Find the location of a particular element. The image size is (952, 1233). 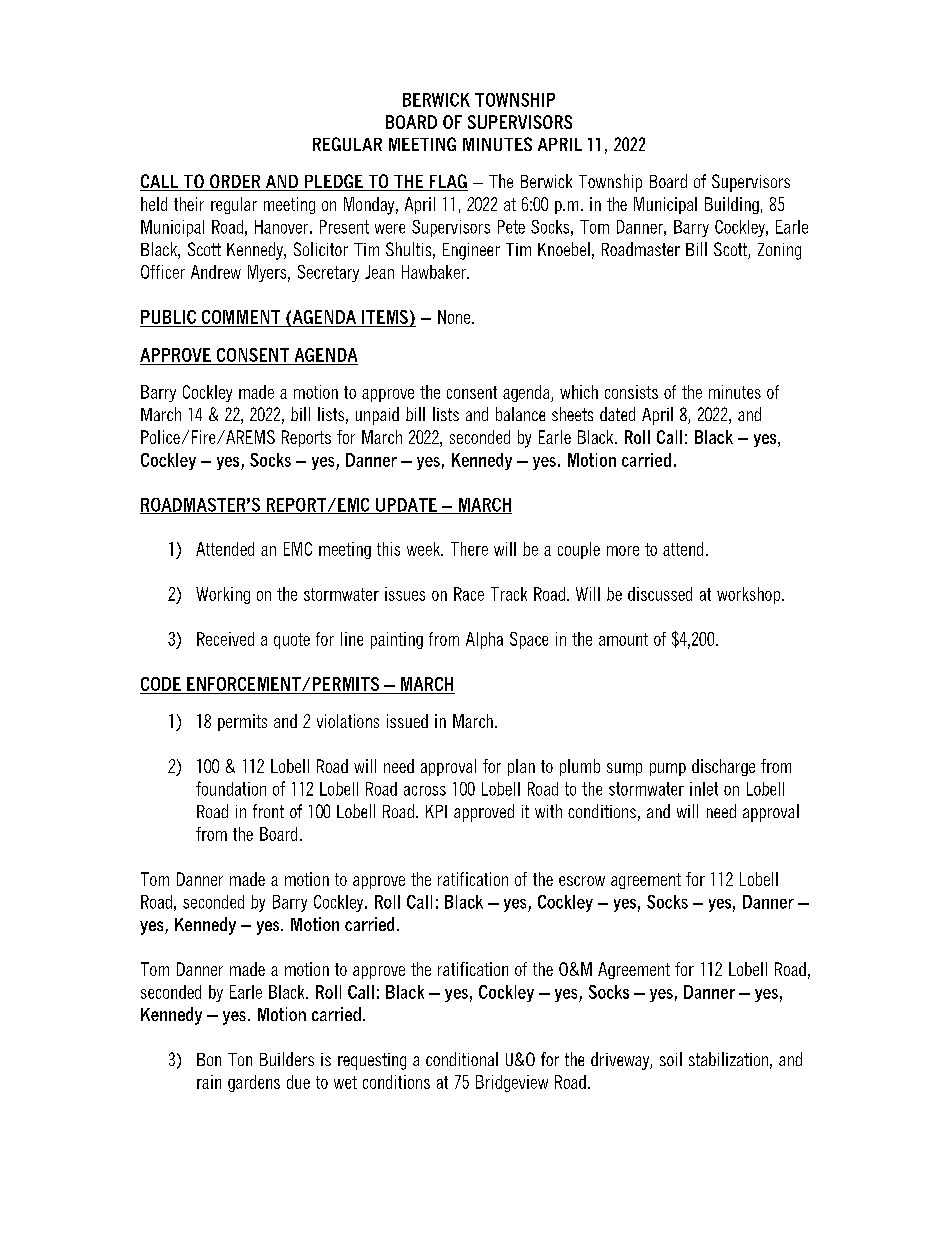

FLAG is located at coordinates (447, 182).
